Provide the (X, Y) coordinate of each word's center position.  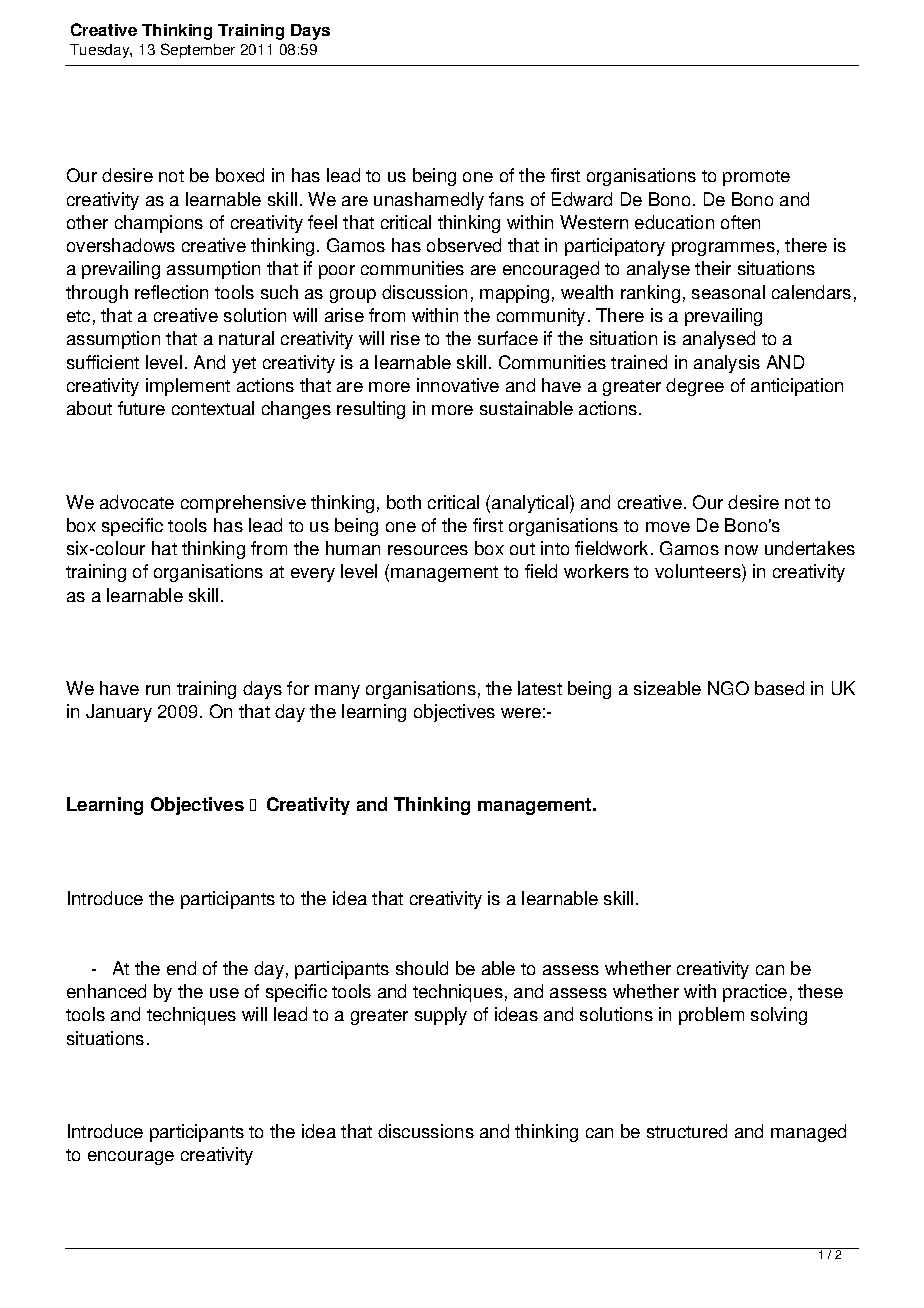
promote (756, 178)
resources (428, 550)
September (198, 50)
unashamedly (429, 201)
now (741, 550)
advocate (137, 502)
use (224, 993)
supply (441, 1016)
